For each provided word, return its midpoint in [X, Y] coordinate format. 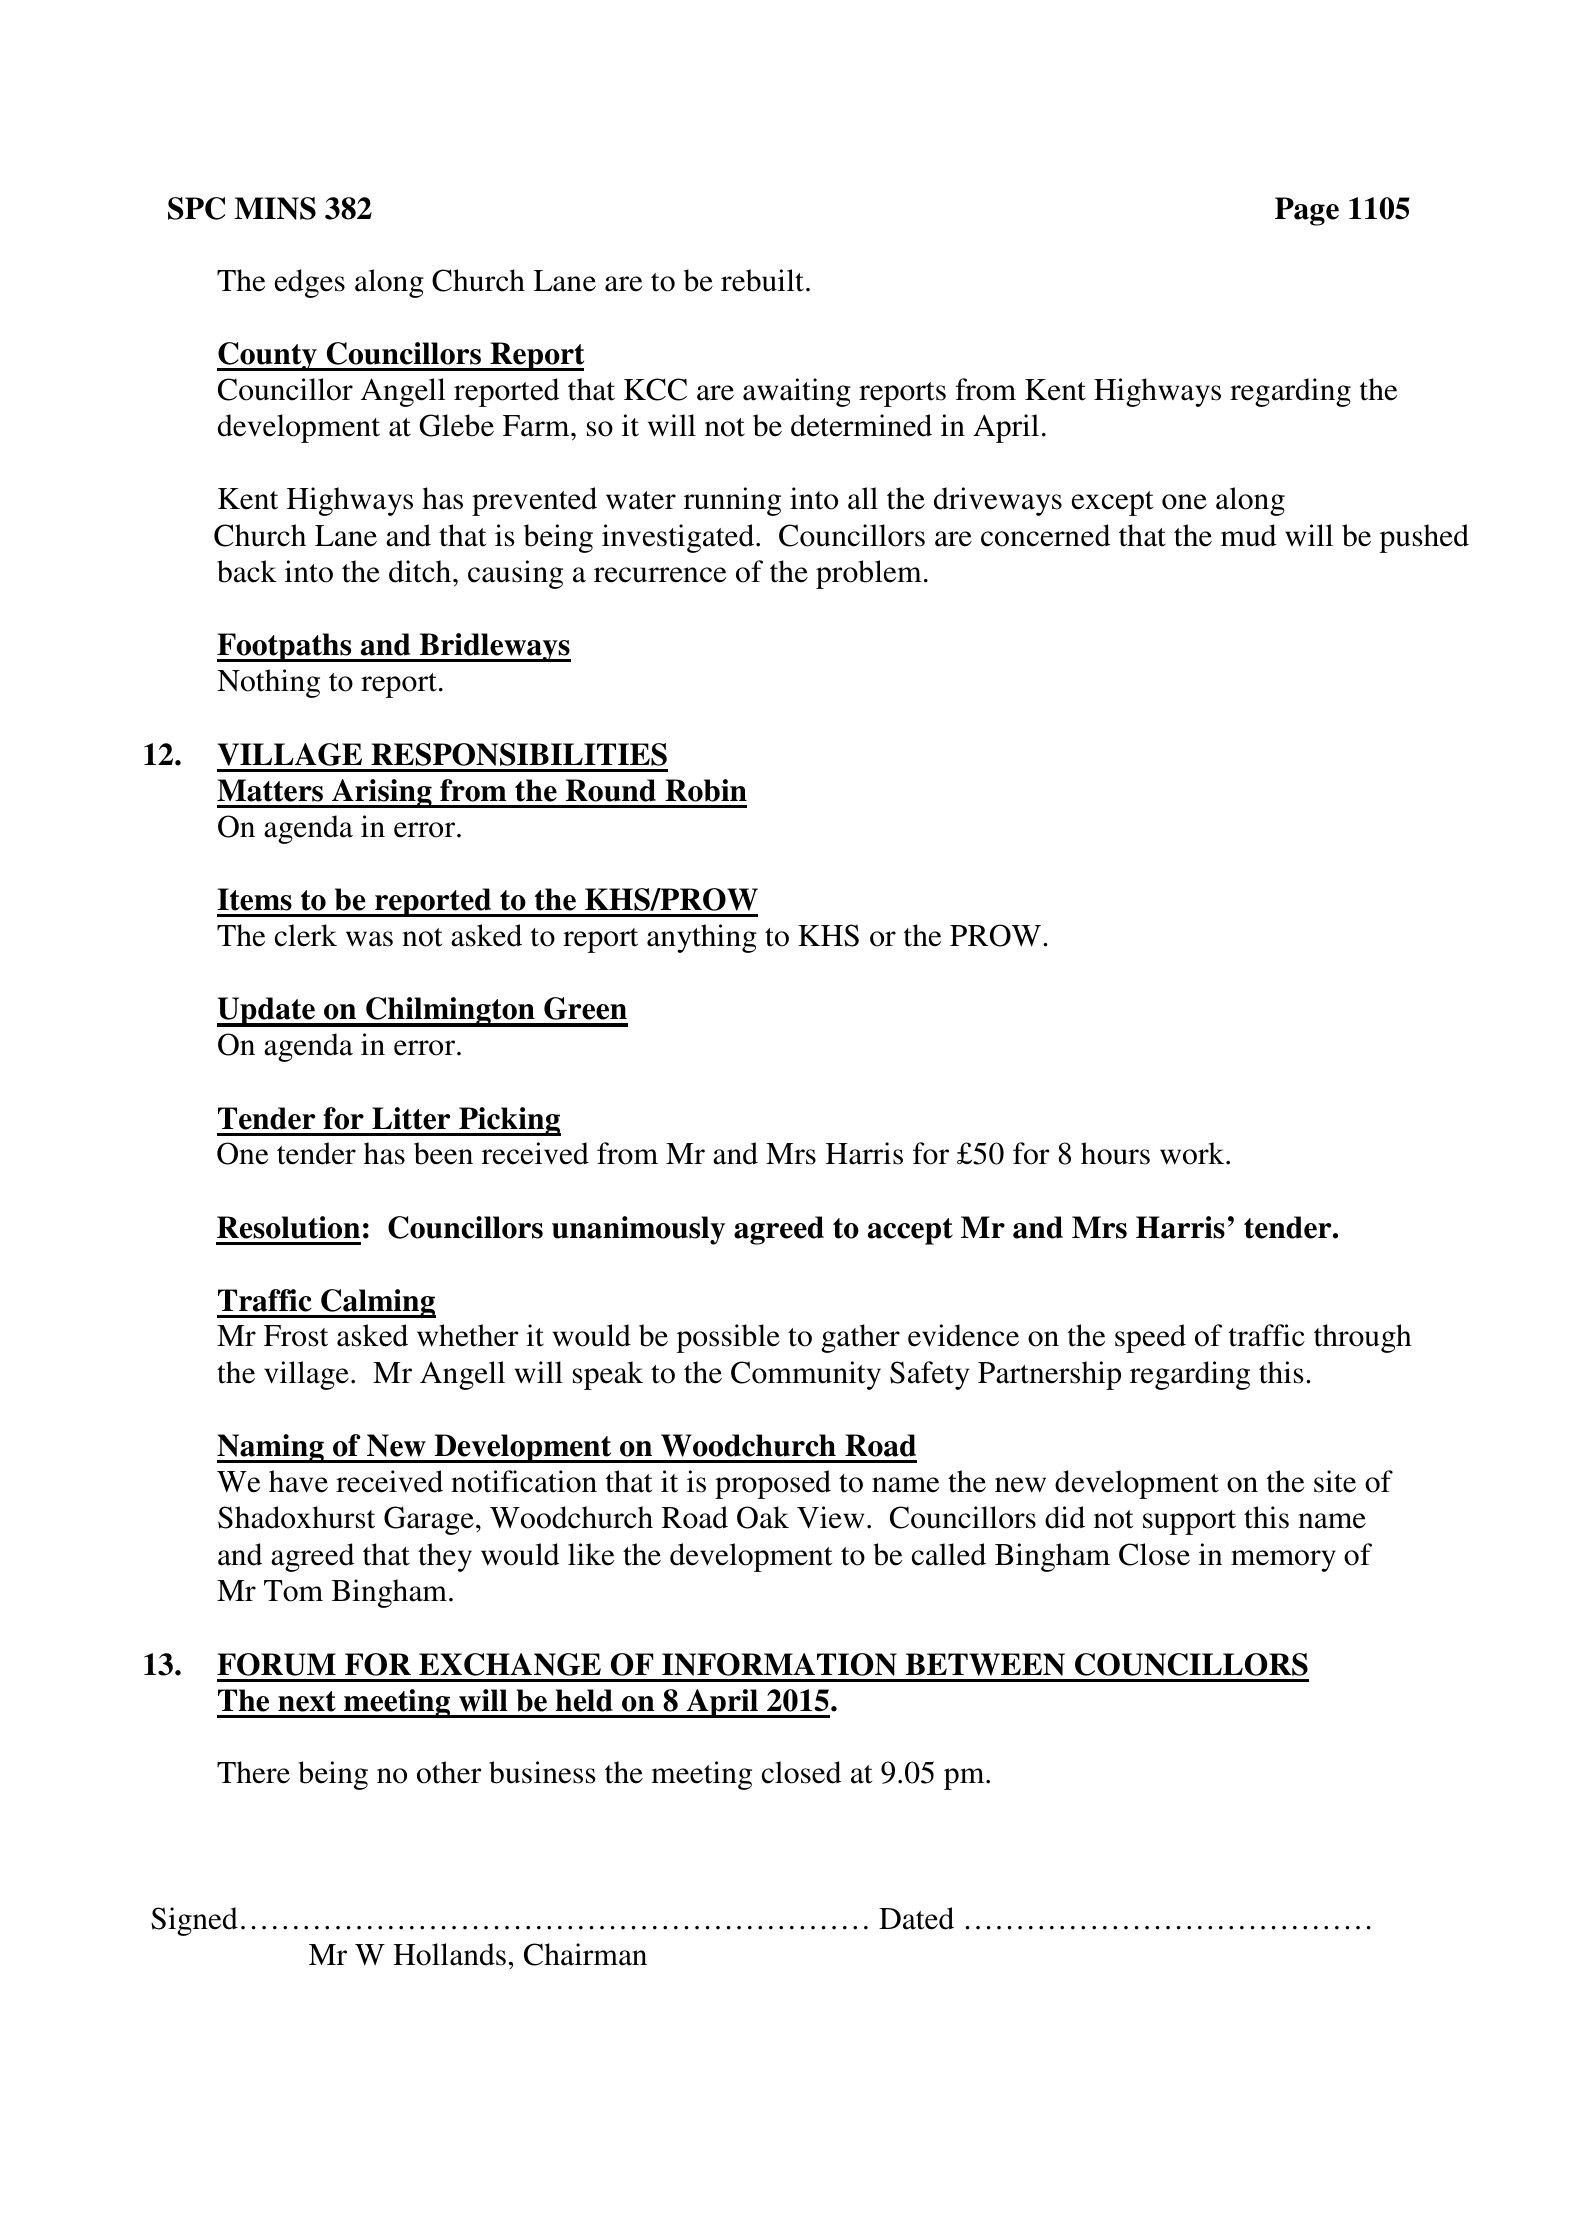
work [1193, 1153]
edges [310, 283]
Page [1307, 211]
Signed [194, 1921]
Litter [411, 1118]
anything [702, 938]
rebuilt [762, 280]
